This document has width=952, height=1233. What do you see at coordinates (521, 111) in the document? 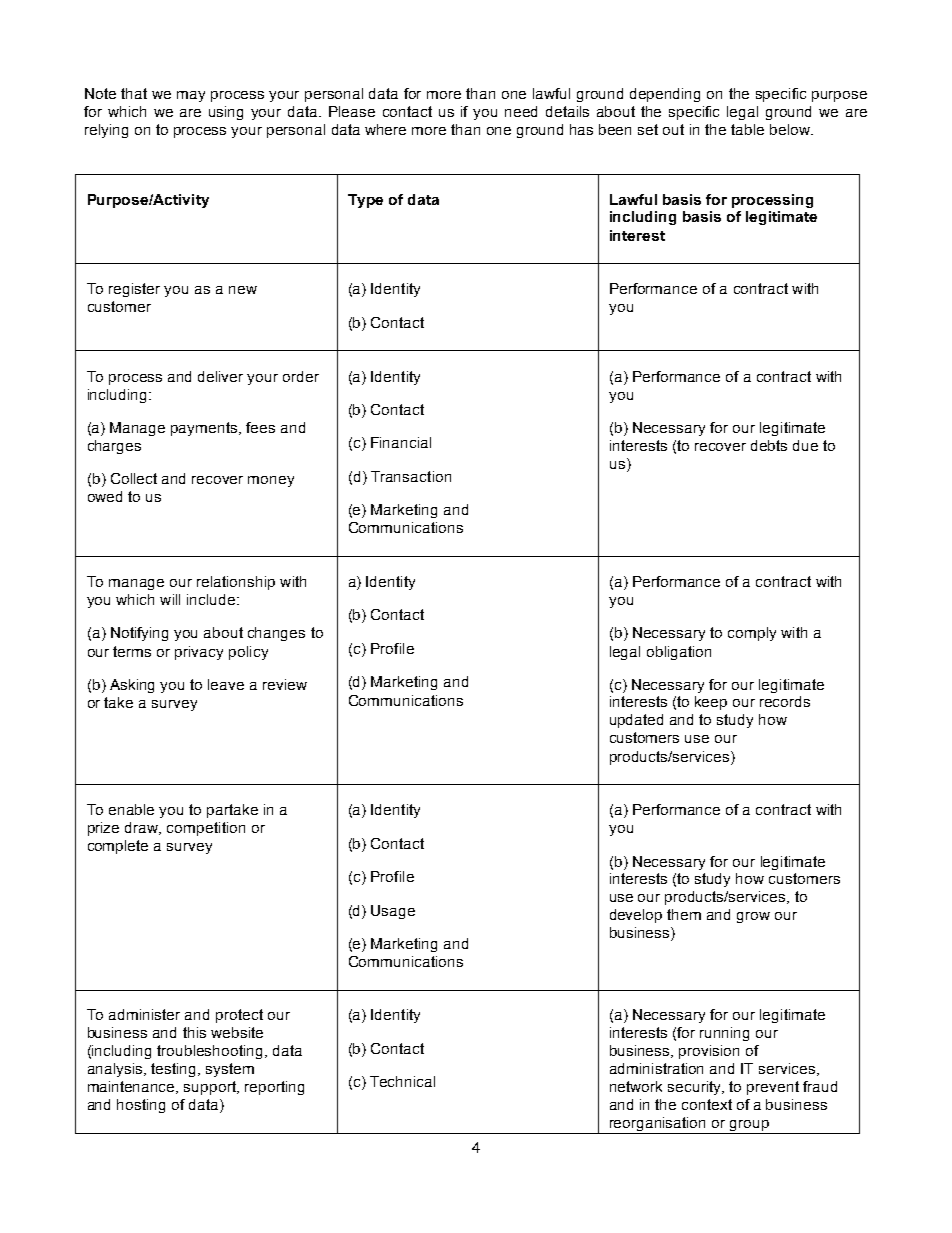
I see `need` at bounding box center [521, 111].
